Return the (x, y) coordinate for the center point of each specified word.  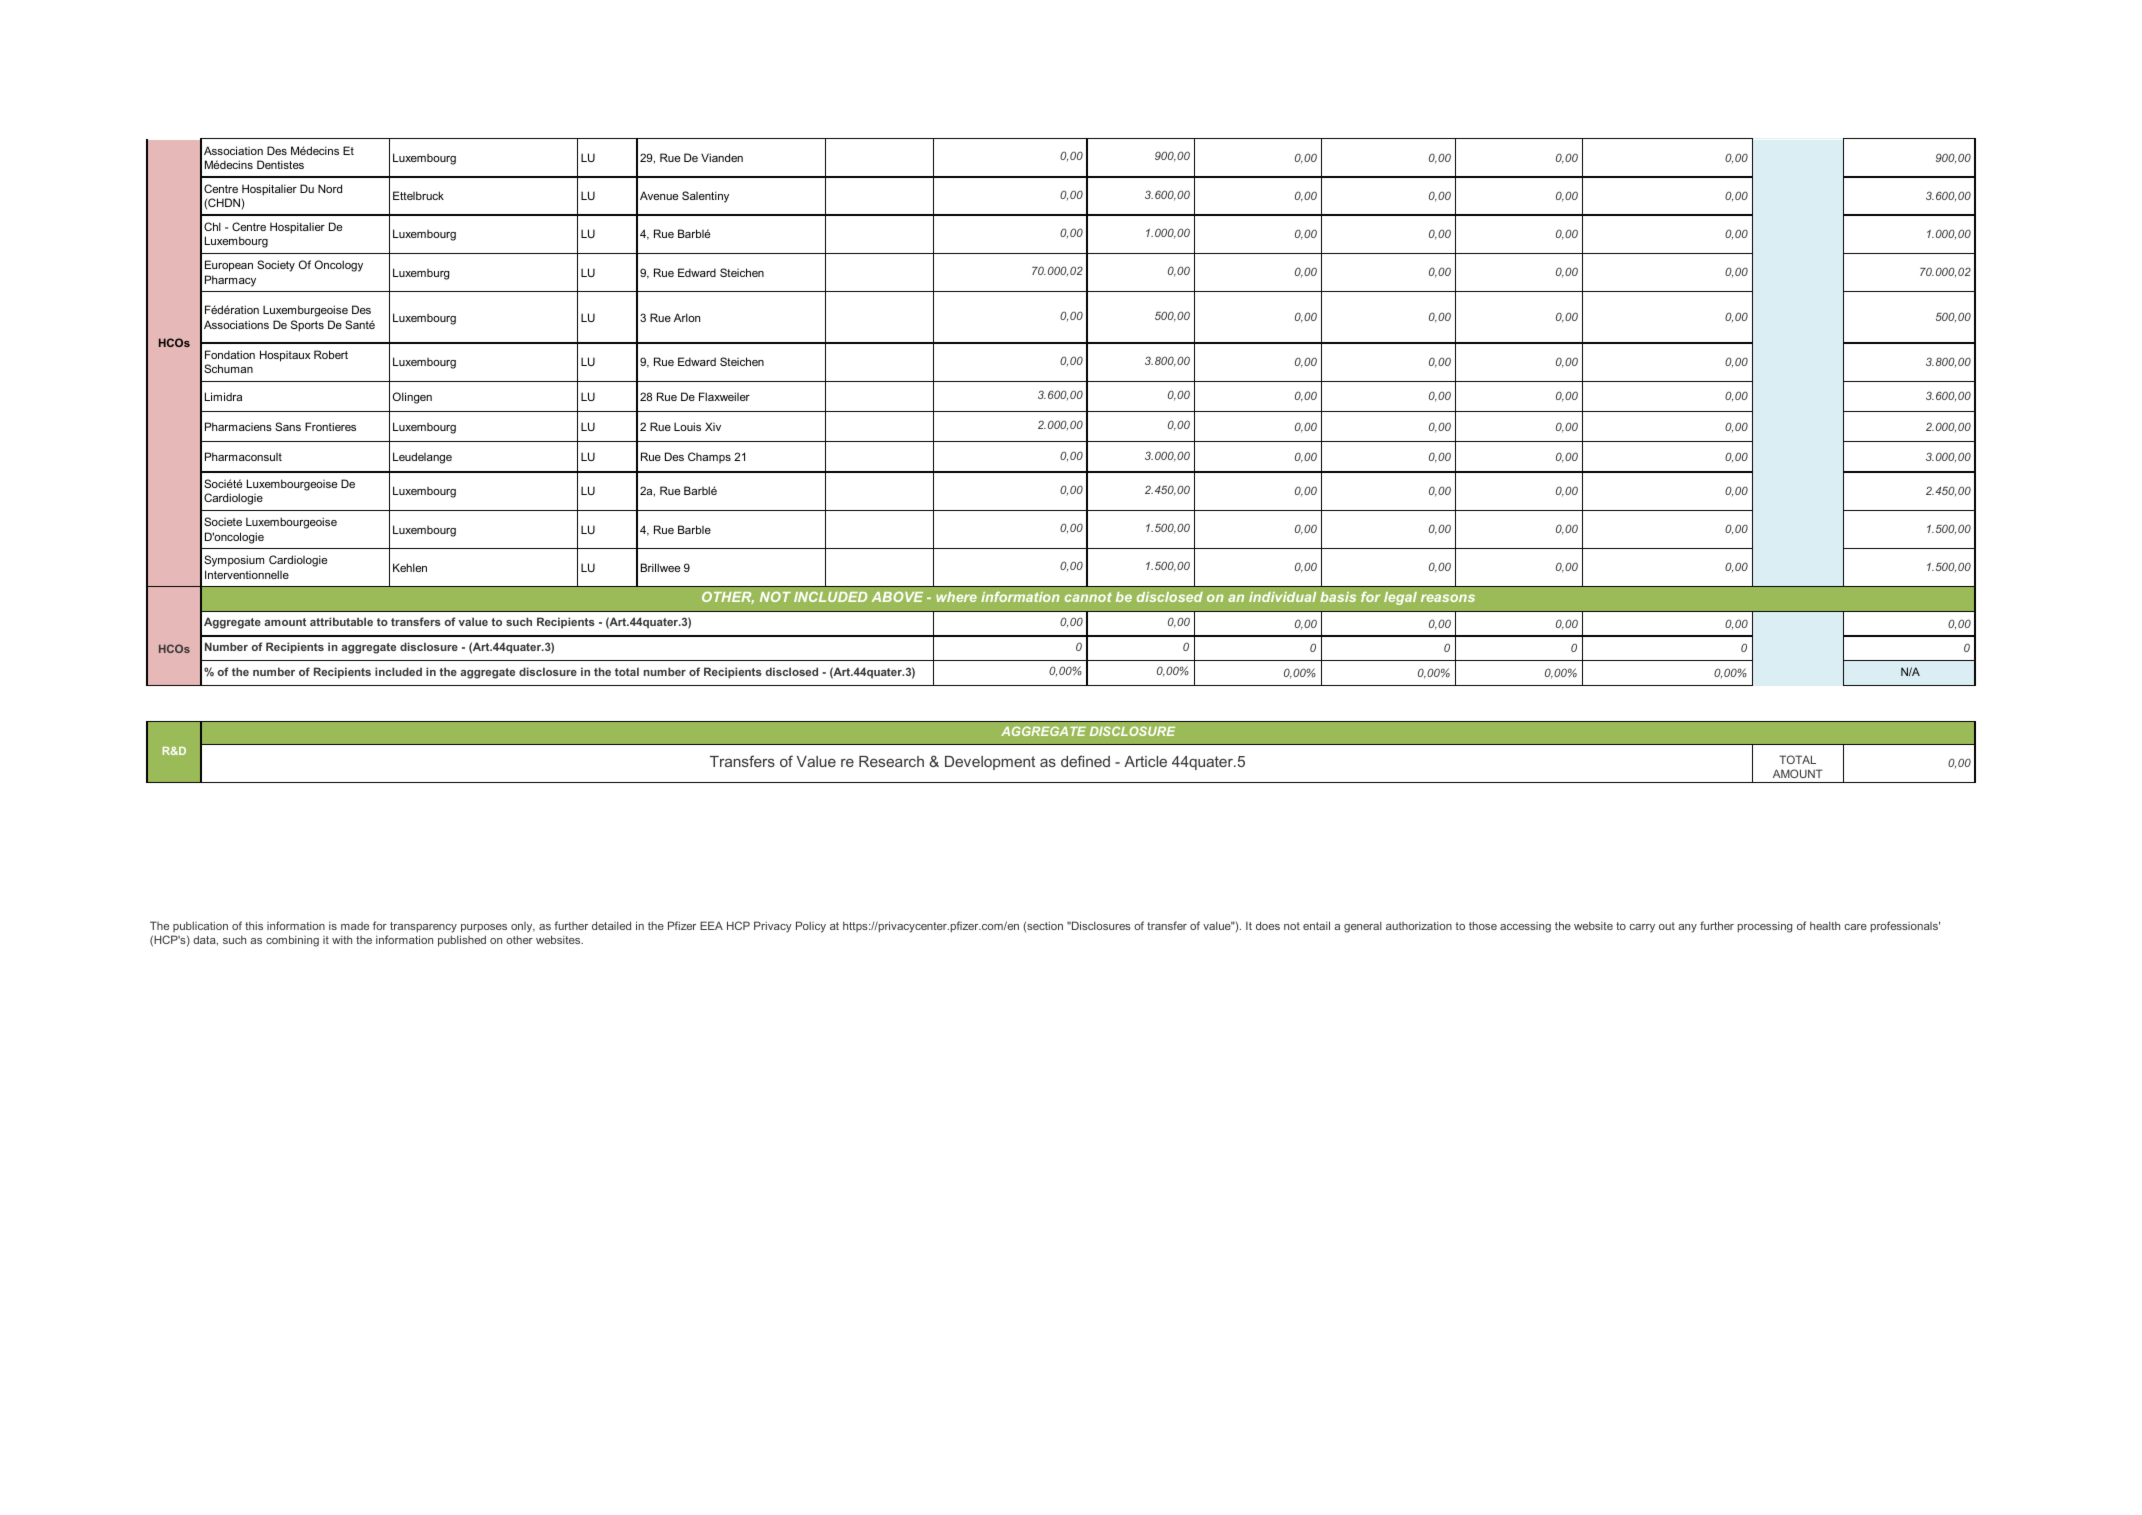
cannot (1088, 597)
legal (1400, 598)
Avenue (659, 195)
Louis (687, 426)
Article (1145, 761)
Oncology (339, 266)
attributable (341, 621)
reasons (1448, 598)
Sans (288, 426)
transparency (423, 927)
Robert (331, 354)
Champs (709, 457)
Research (891, 761)
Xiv (713, 426)
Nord (330, 188)
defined (1085, 761)
